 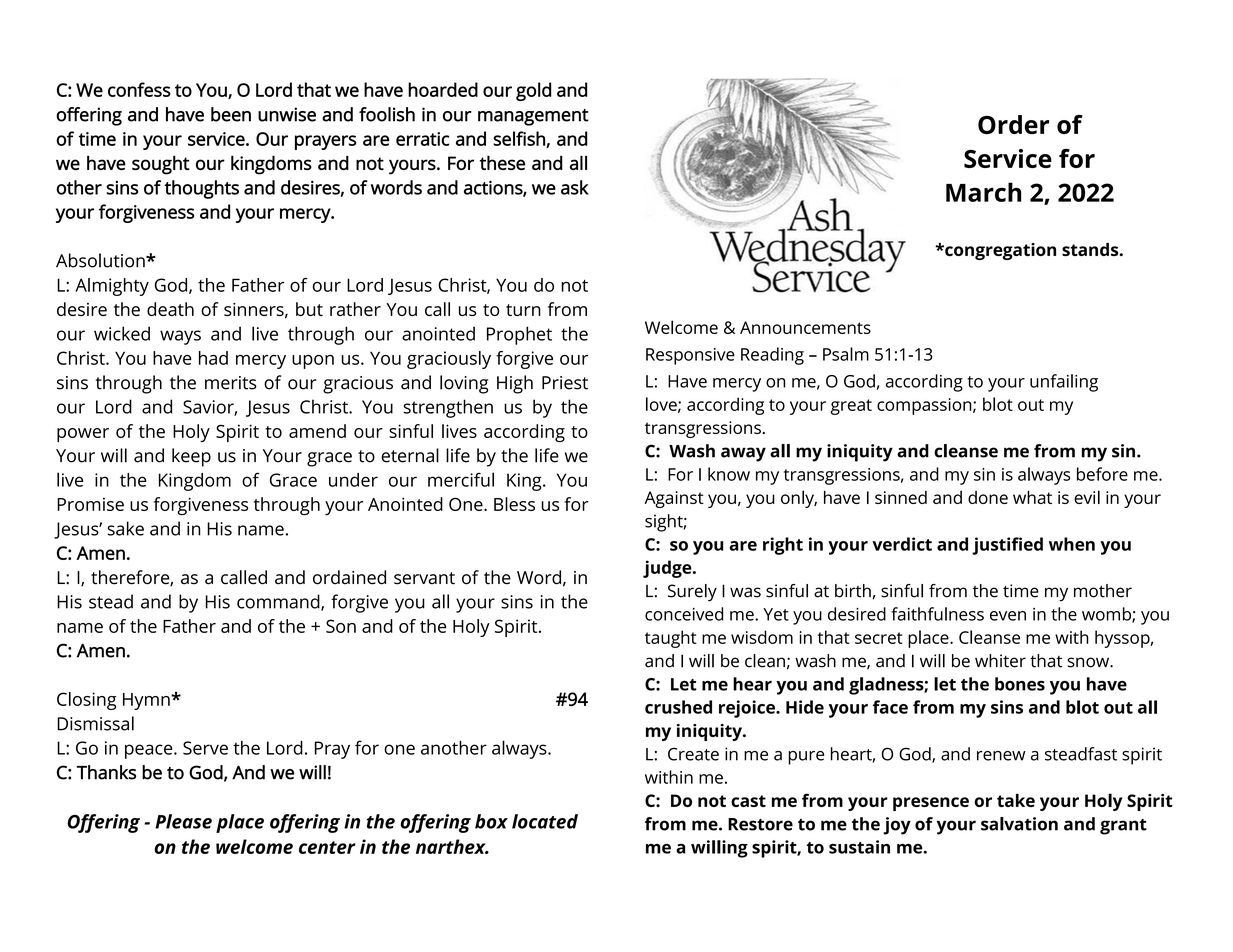 What do you see at coordinates (213, 358) in the screenshot?
I see `had` at bounding box center [213, 358].
